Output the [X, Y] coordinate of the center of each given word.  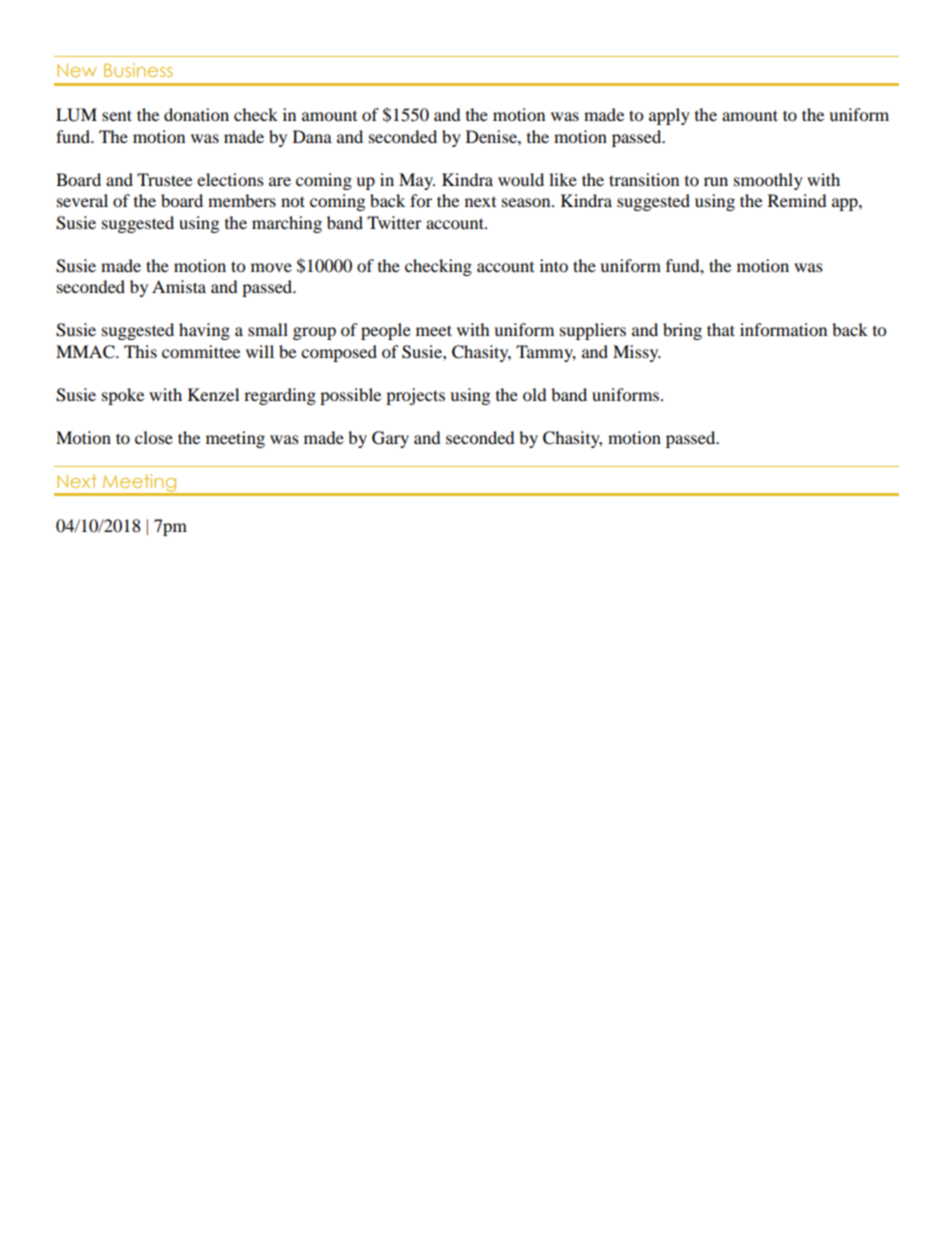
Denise [492, 136]
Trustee [164, 179]
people [386, 331]
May [417, 181]
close [154, 437]
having [204, 331]
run [716, 181]
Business [138, 70]
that [721, 329]
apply [669, 116]
